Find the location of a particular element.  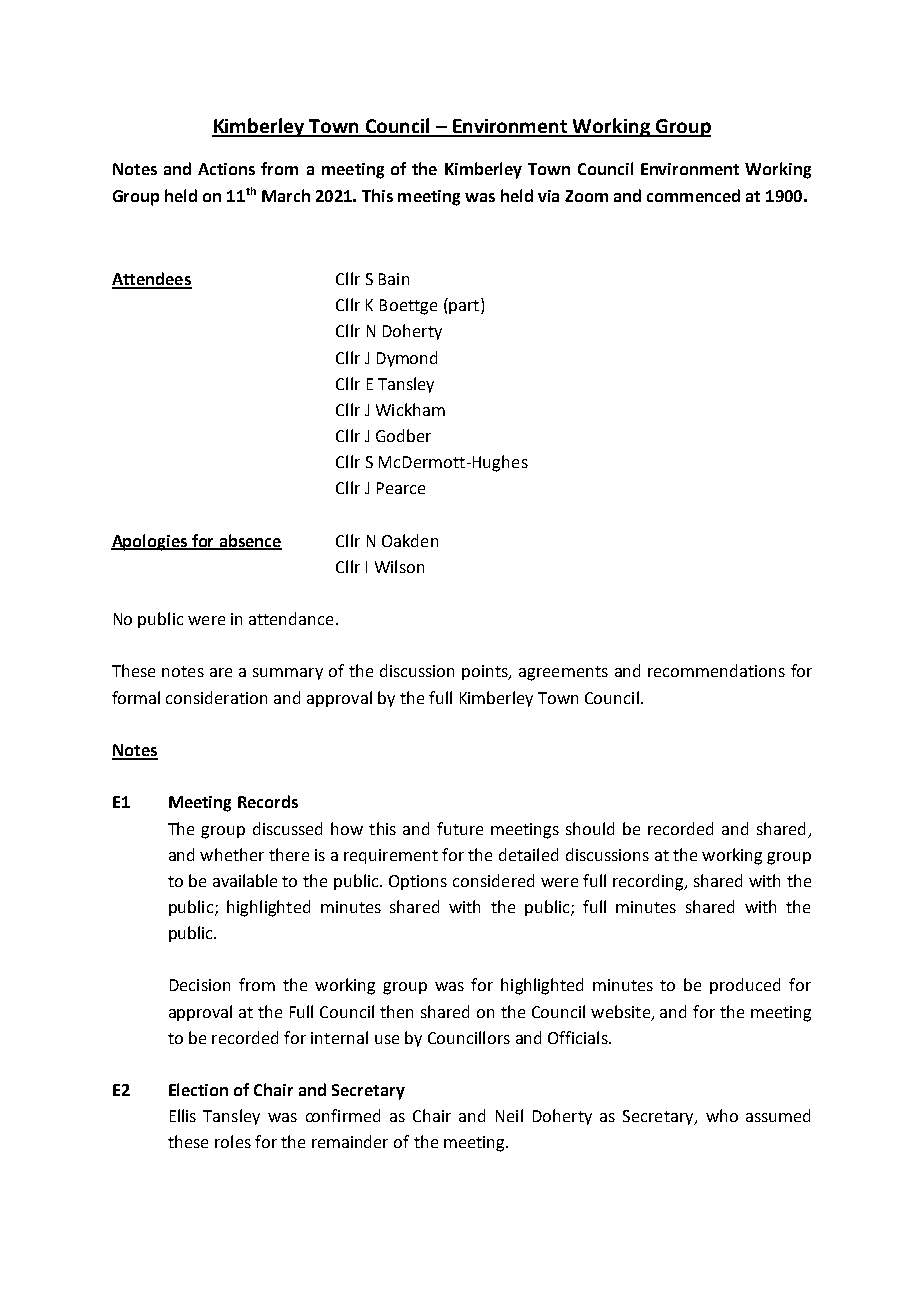

Records is located at coordinates (268, 801).
